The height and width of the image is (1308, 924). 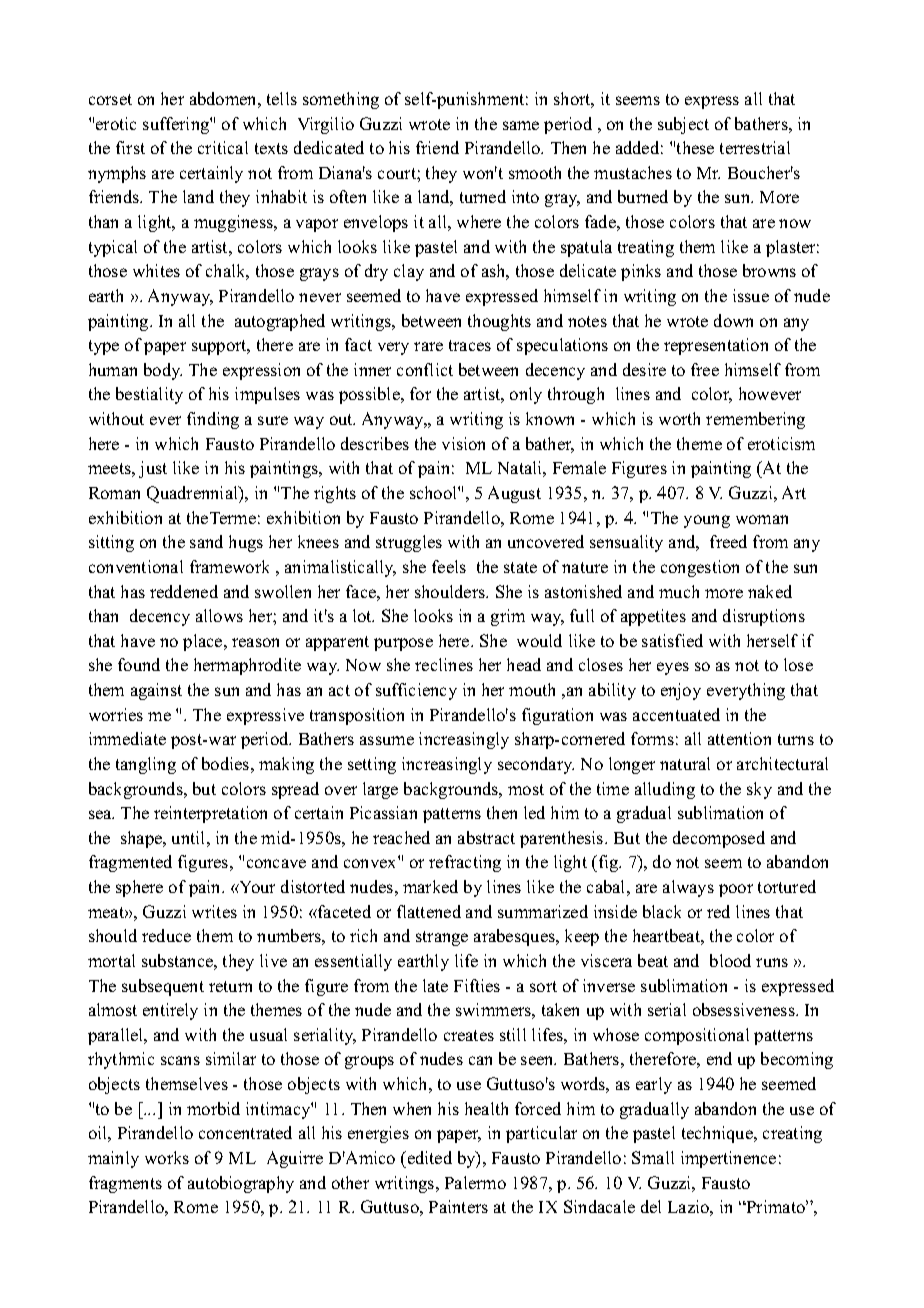 I want to click on works, so click(x=167, y=1157).
